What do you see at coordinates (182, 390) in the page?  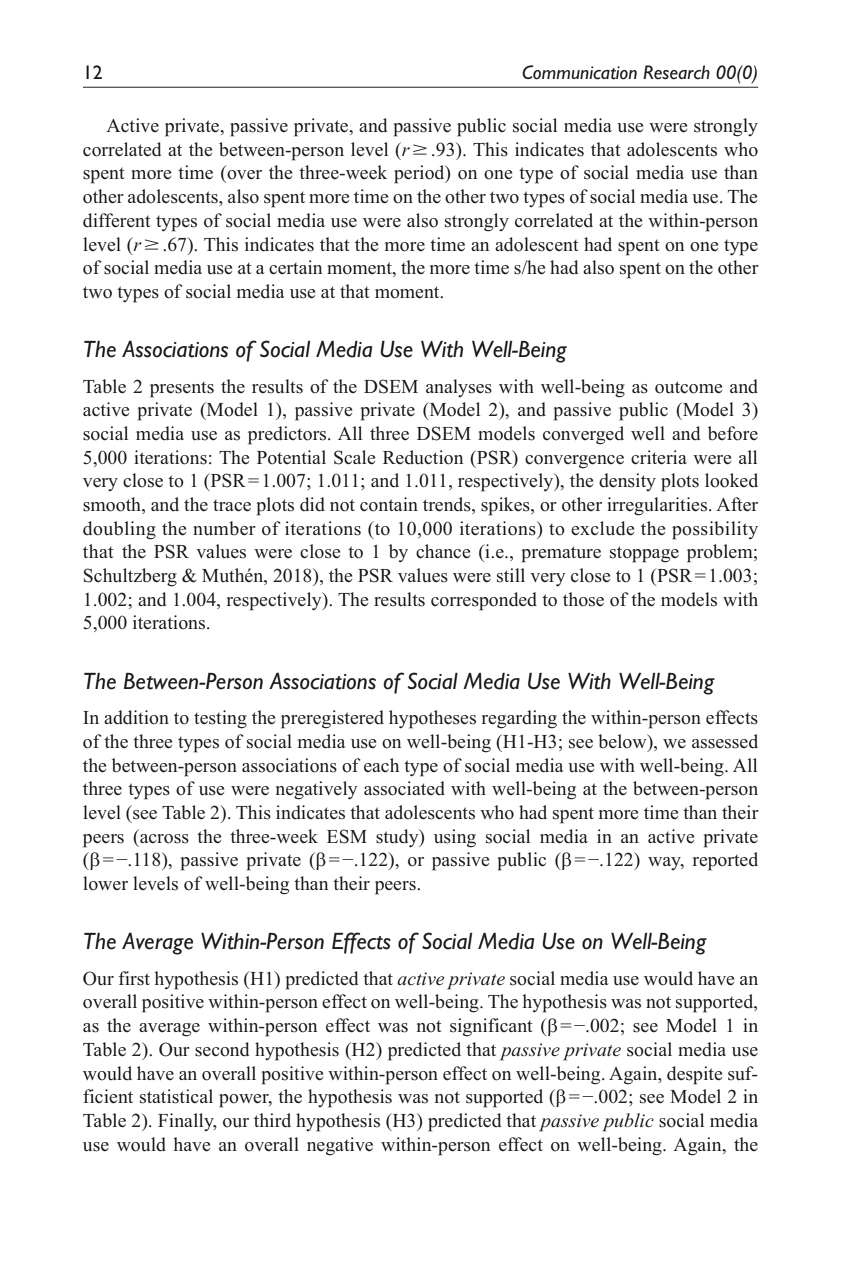 I see `presents` at bounding box center [182, 390].
